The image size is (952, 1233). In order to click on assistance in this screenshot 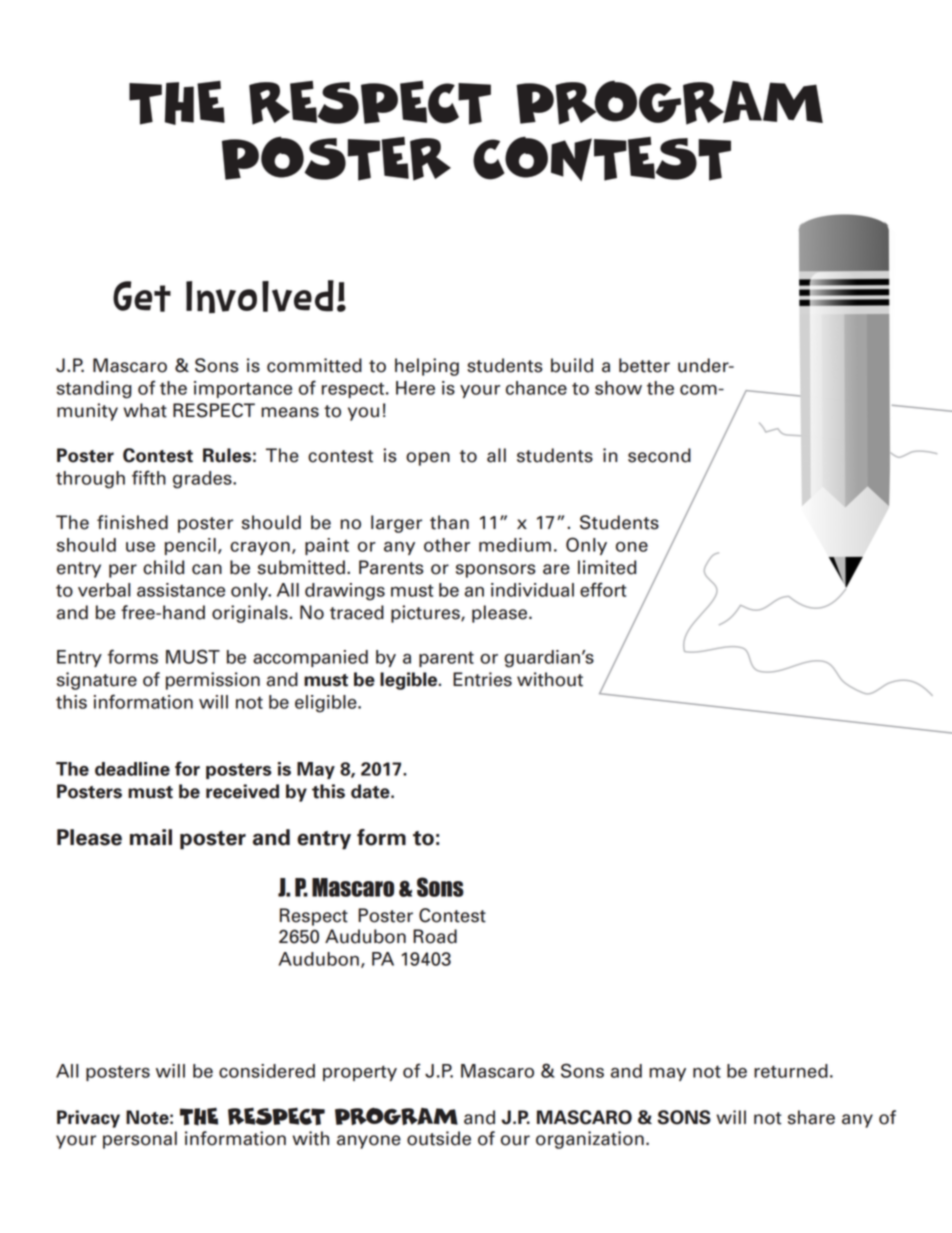, I will do `click(181, 590)`.
